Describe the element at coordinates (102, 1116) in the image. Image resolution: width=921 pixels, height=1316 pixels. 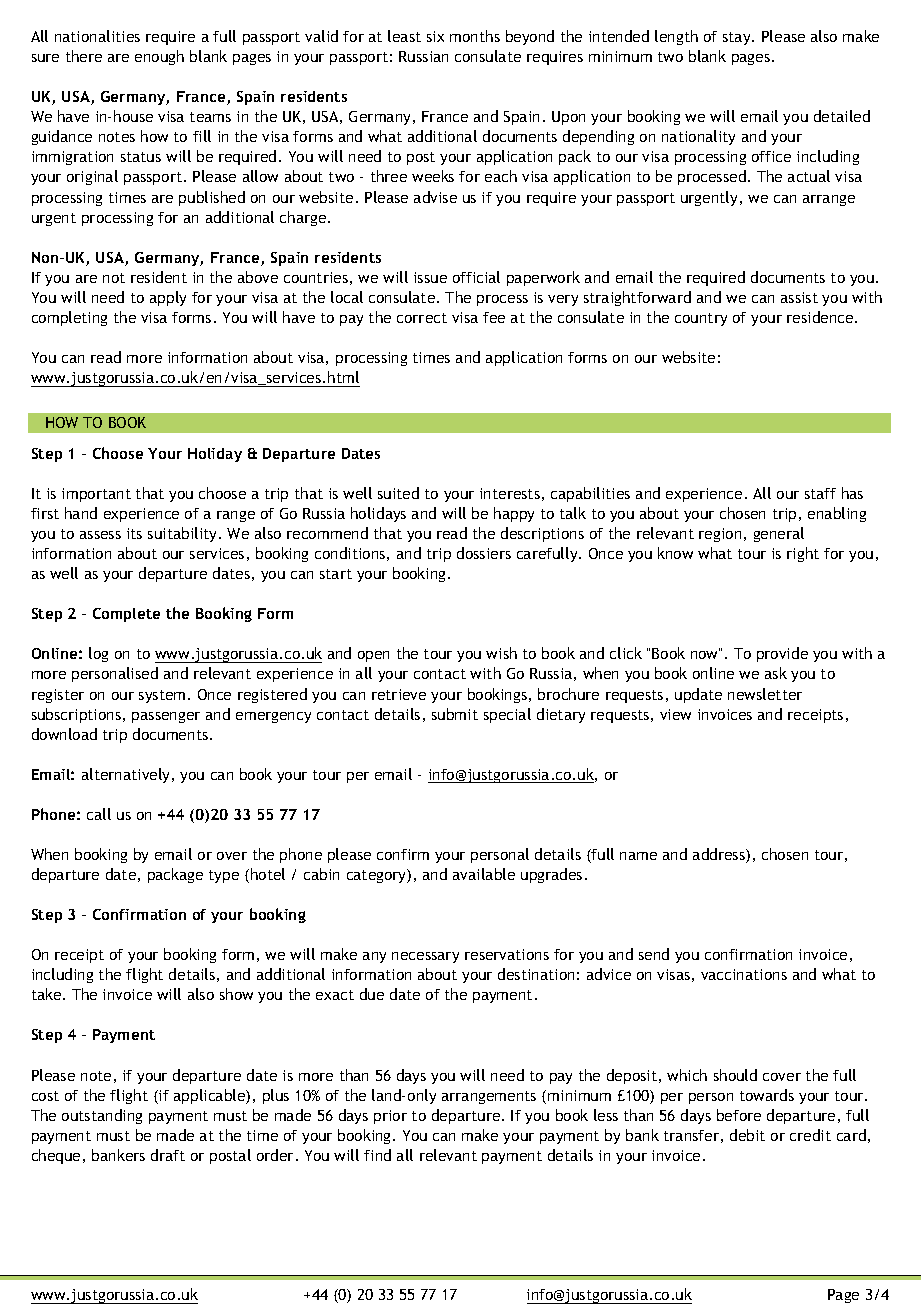
I see `outstanding` at that location.
